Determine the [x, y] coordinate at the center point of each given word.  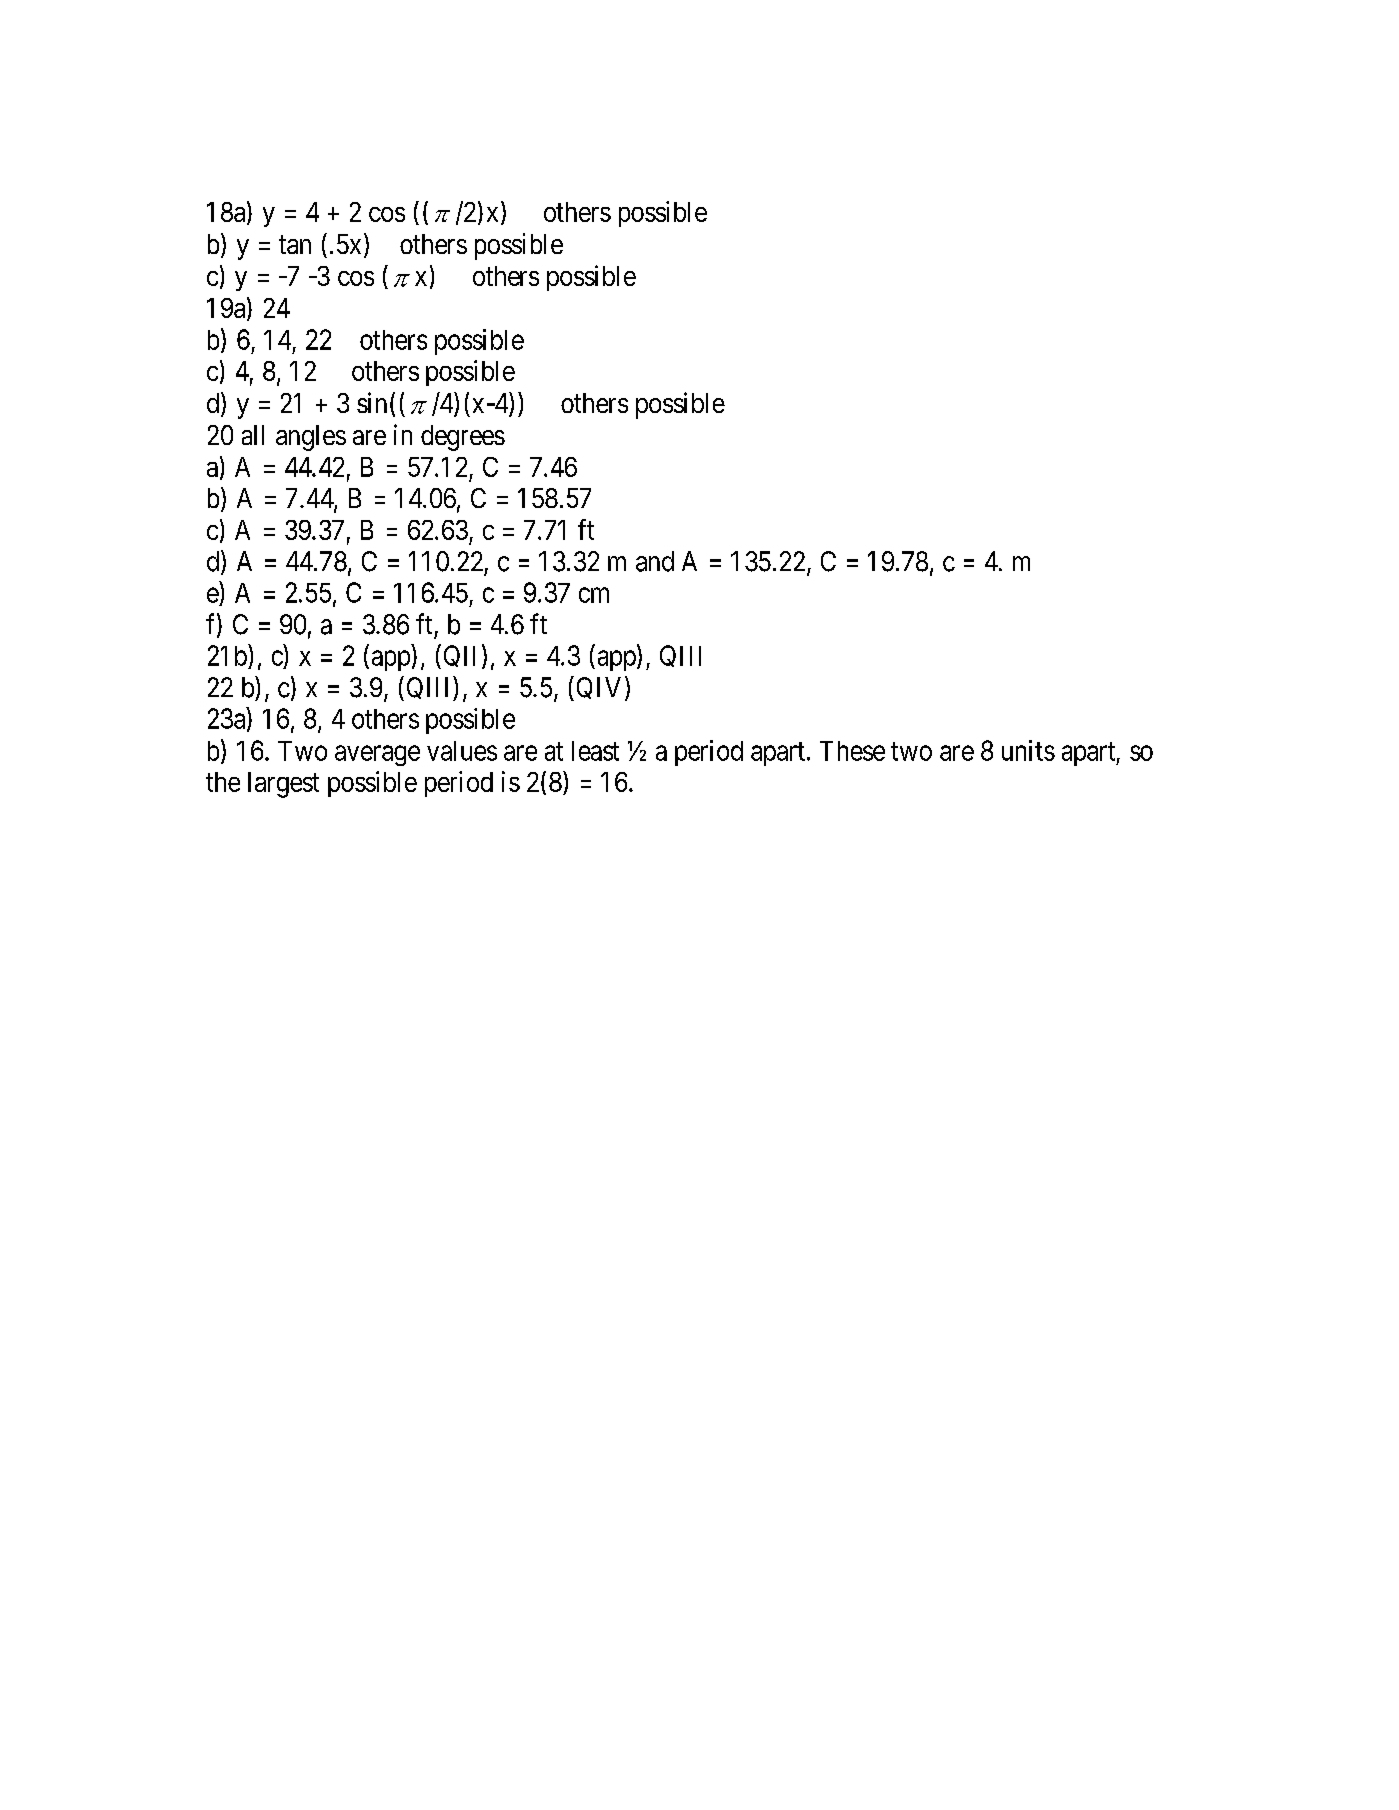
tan [295, 245]
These [852, 751]
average [377, 755]
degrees [463, 438]
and [655, 561]
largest [283, 785]
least [595, 751]
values [462, 751]
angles [311, 438]
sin [372, 402]
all [253, 435]
